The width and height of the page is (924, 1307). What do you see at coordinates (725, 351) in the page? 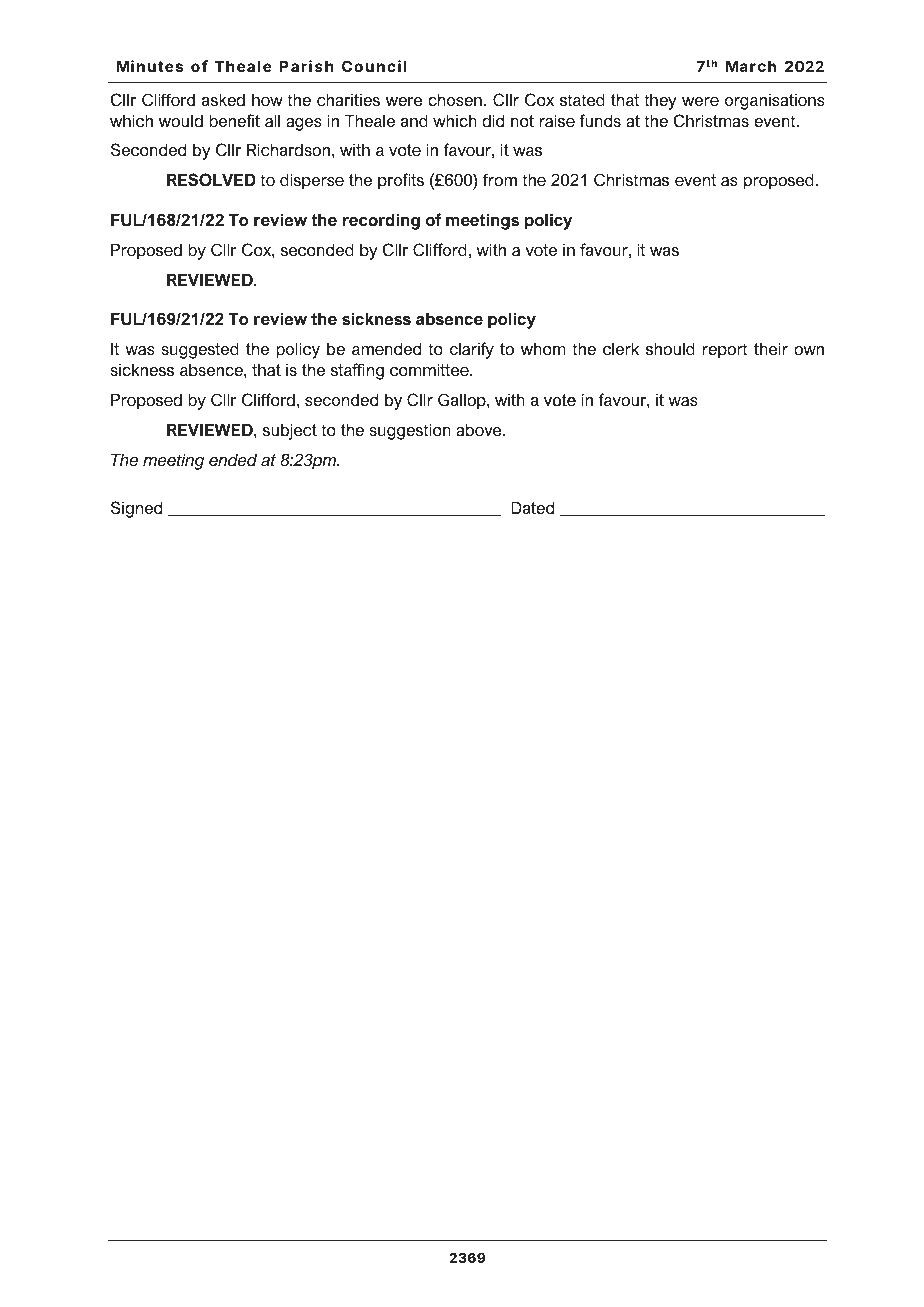
I see `report` at bounding box center [725, 351].
